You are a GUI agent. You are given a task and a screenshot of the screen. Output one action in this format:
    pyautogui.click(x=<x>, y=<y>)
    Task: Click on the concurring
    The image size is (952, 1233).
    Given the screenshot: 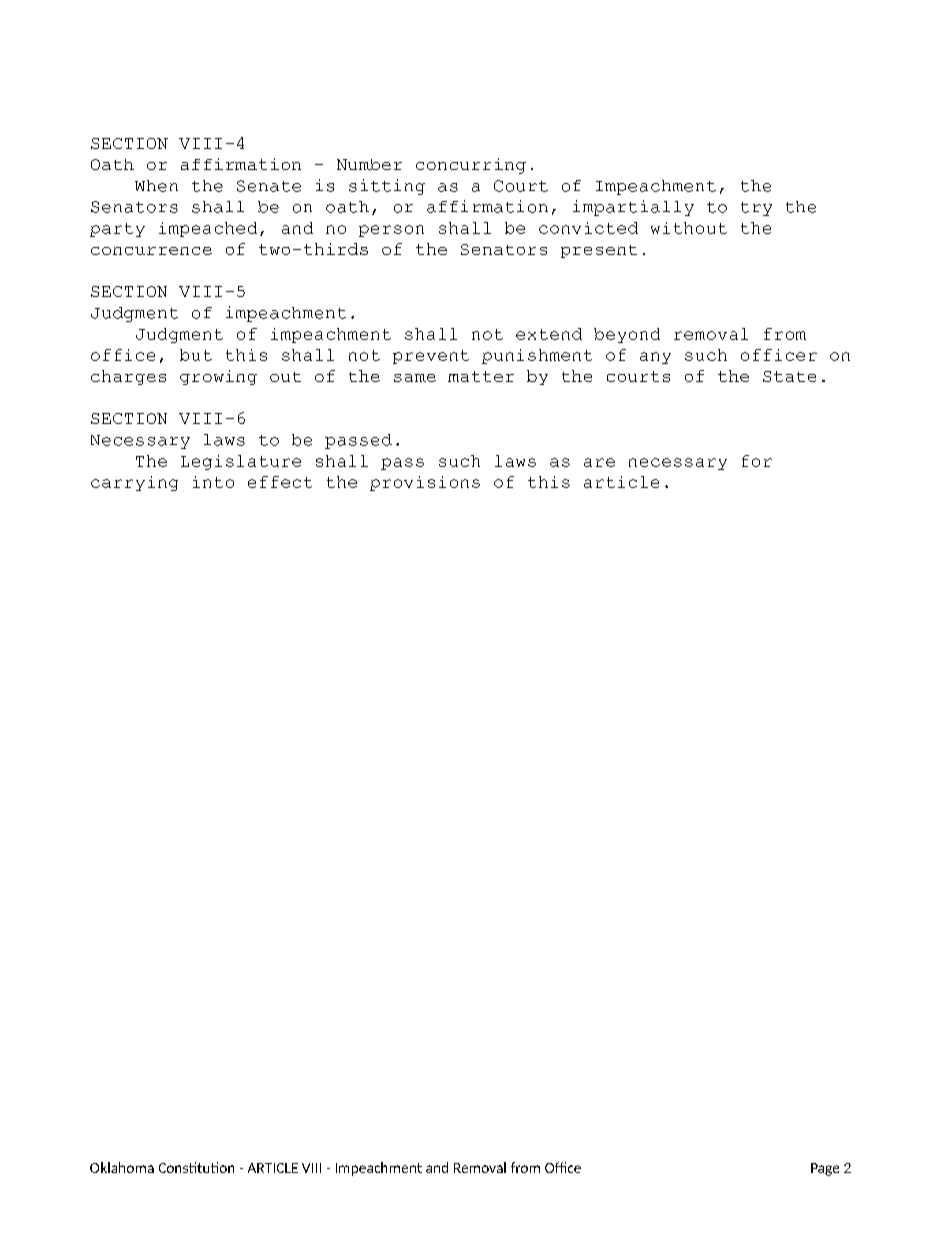 What is the action you would take?
    pyautogui.click(x=471, y=166)
